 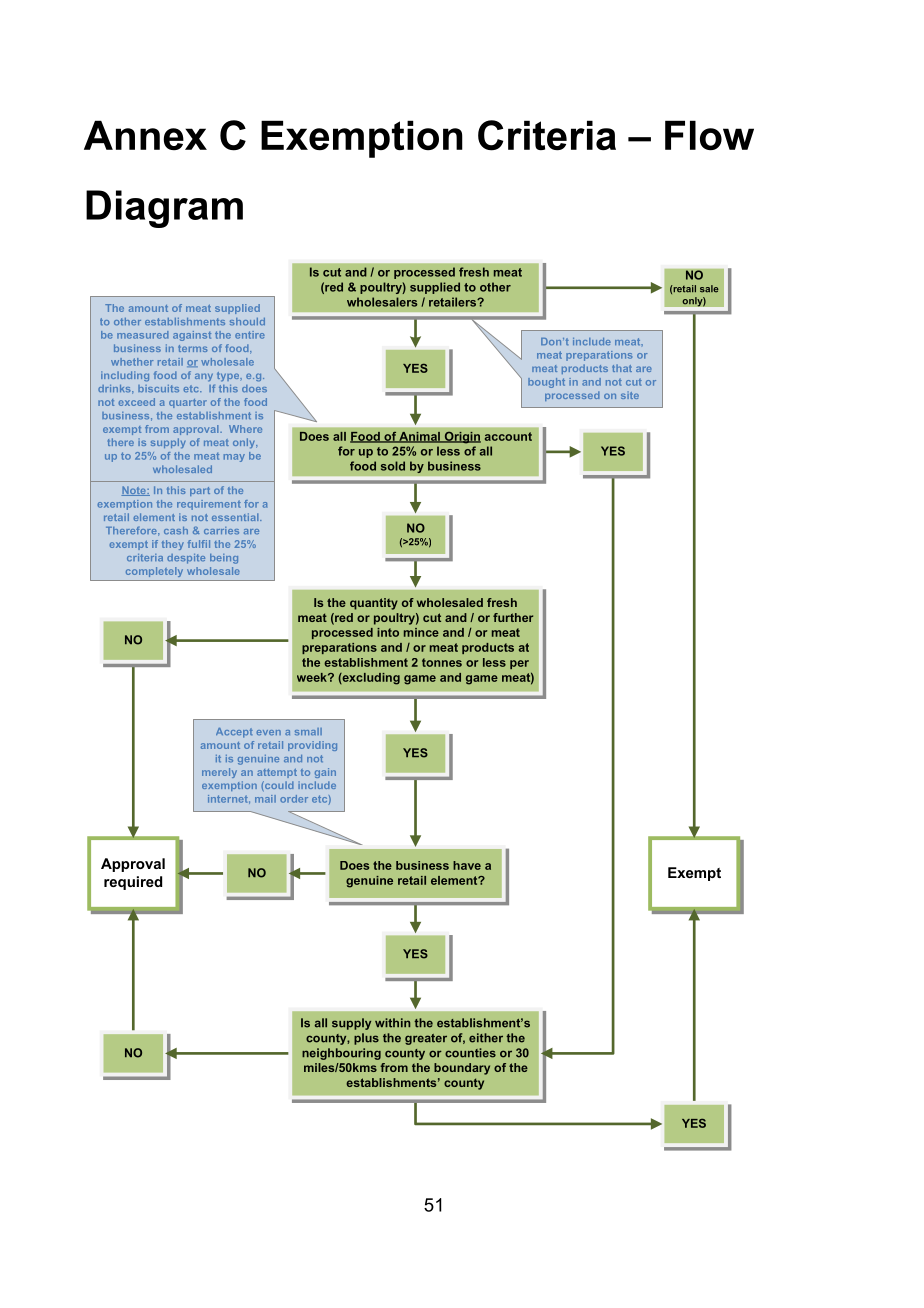 I want to click on Flow, so click(x=709, y=135).
